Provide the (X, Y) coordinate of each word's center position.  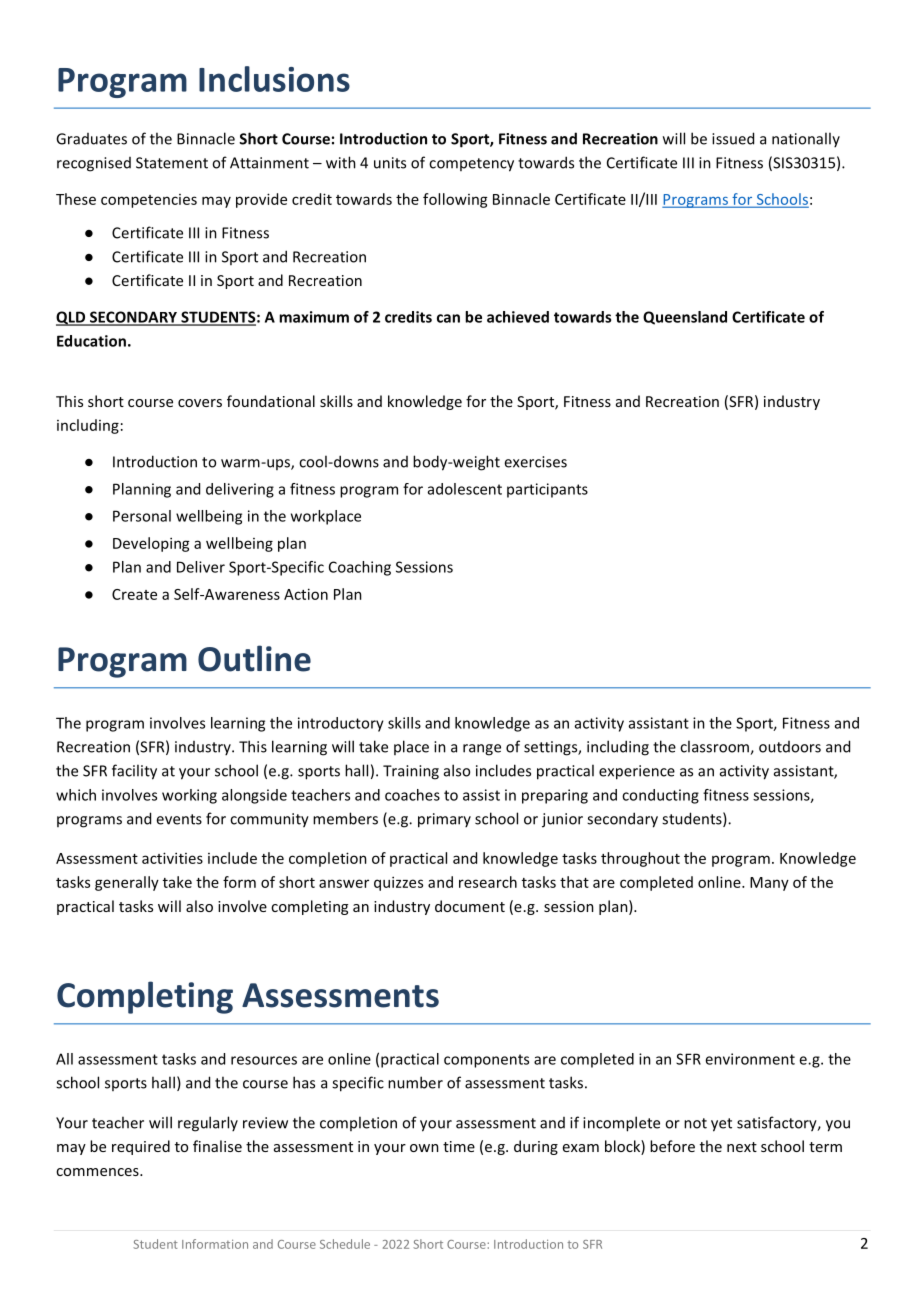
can (448, 318)
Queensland (685, 318)
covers (200, 403)
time (459, 1146)
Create (134, 594)
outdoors (790, 747)
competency (471, 165)
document (470, 906)
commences (98, 1172)
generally (127, 883)
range (482, 750)
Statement (172, 163)
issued (733, 138)
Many (769, 884)
